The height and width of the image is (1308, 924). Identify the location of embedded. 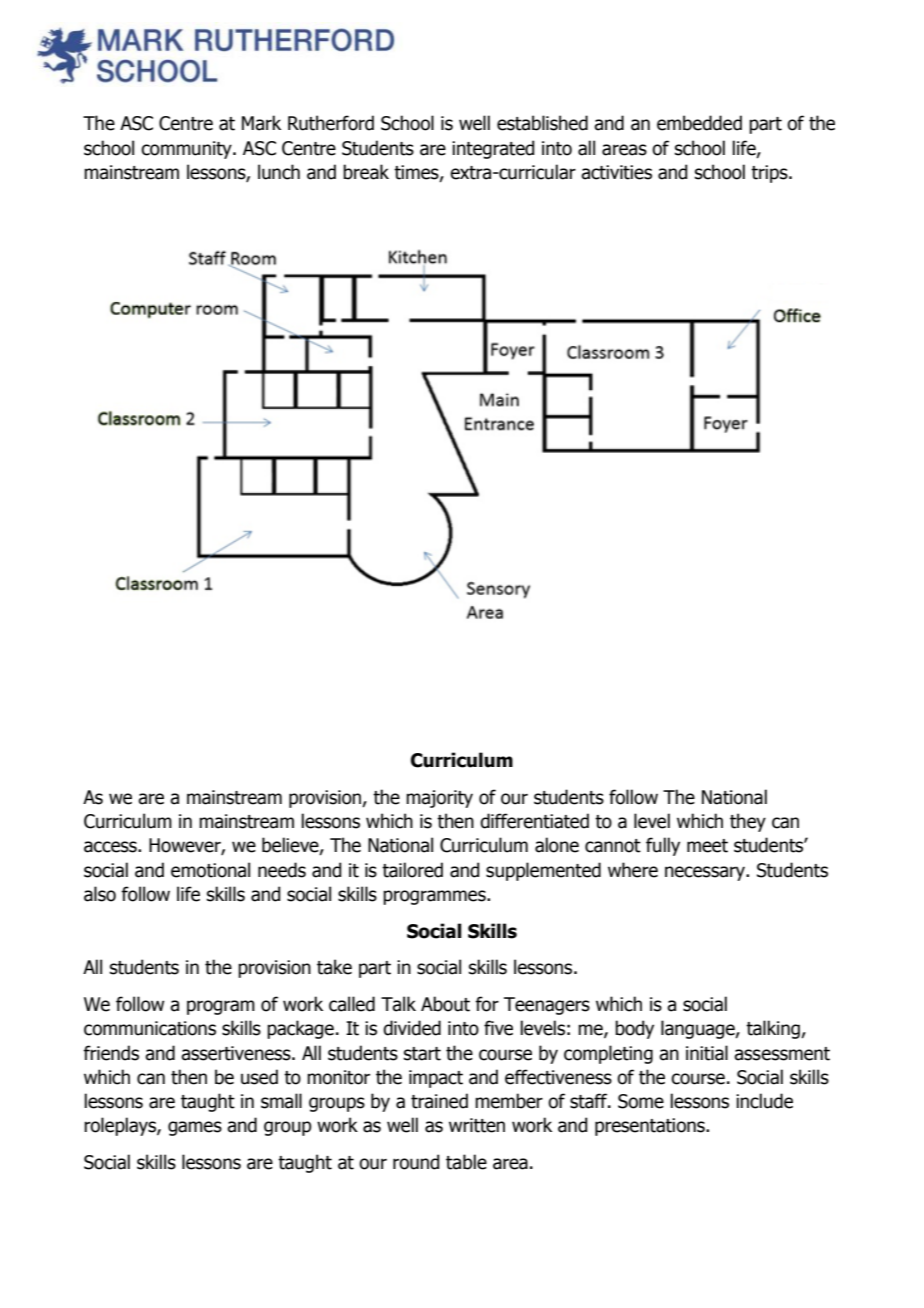
(699, 123).
